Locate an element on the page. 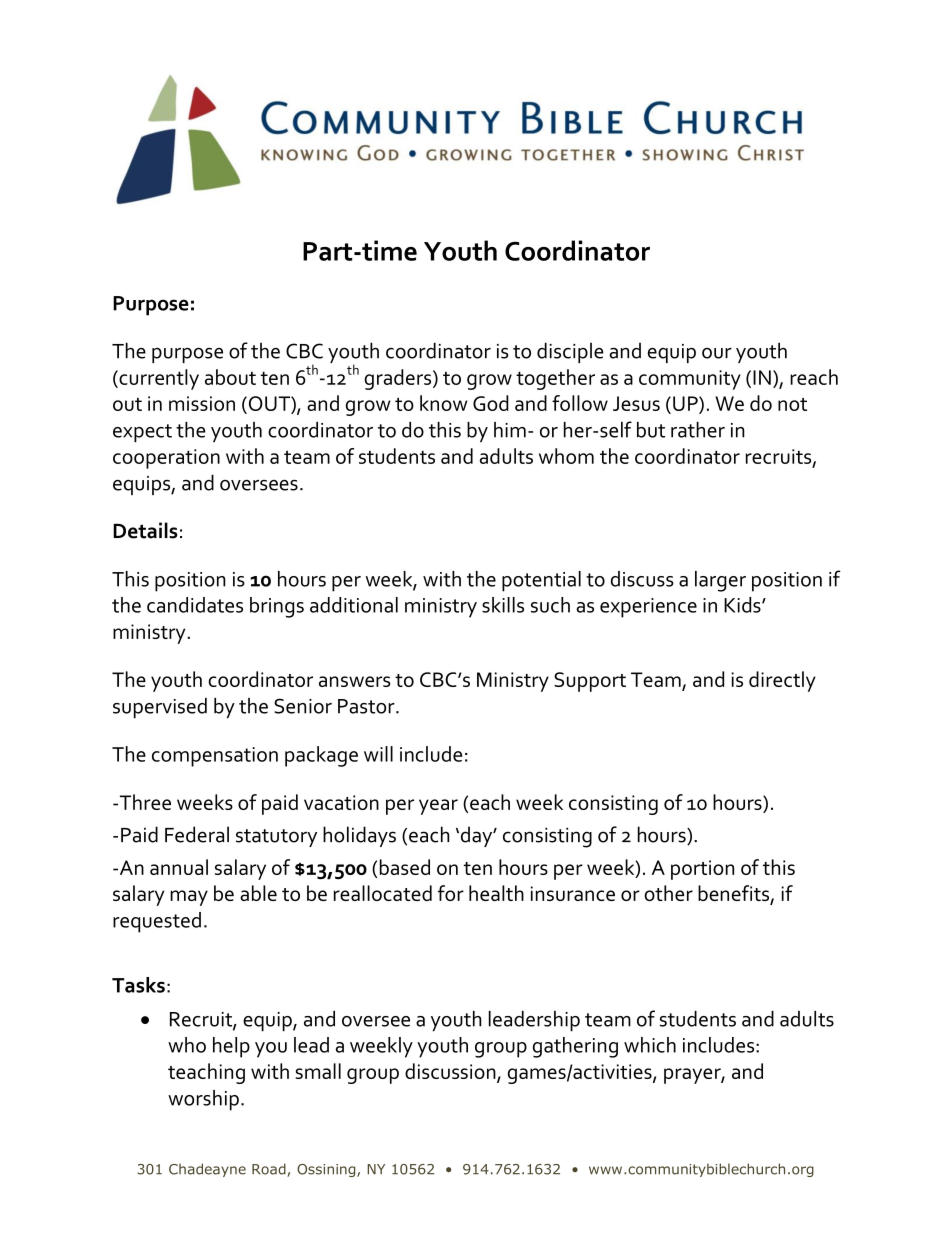 This page has height=1233, width=952. small is located at coordinates (318, 1071).
